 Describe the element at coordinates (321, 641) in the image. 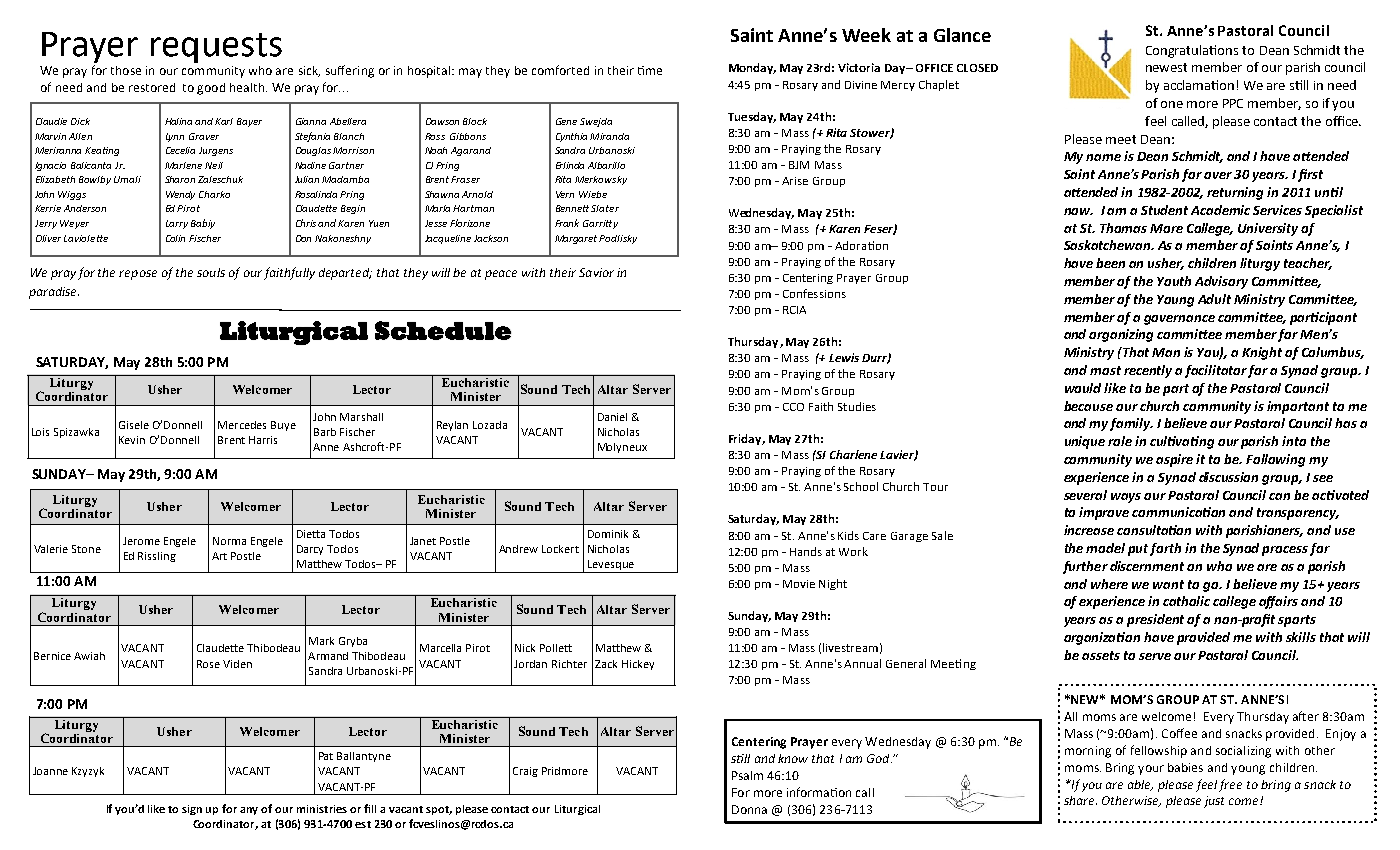

I see `Mark` at that location.
